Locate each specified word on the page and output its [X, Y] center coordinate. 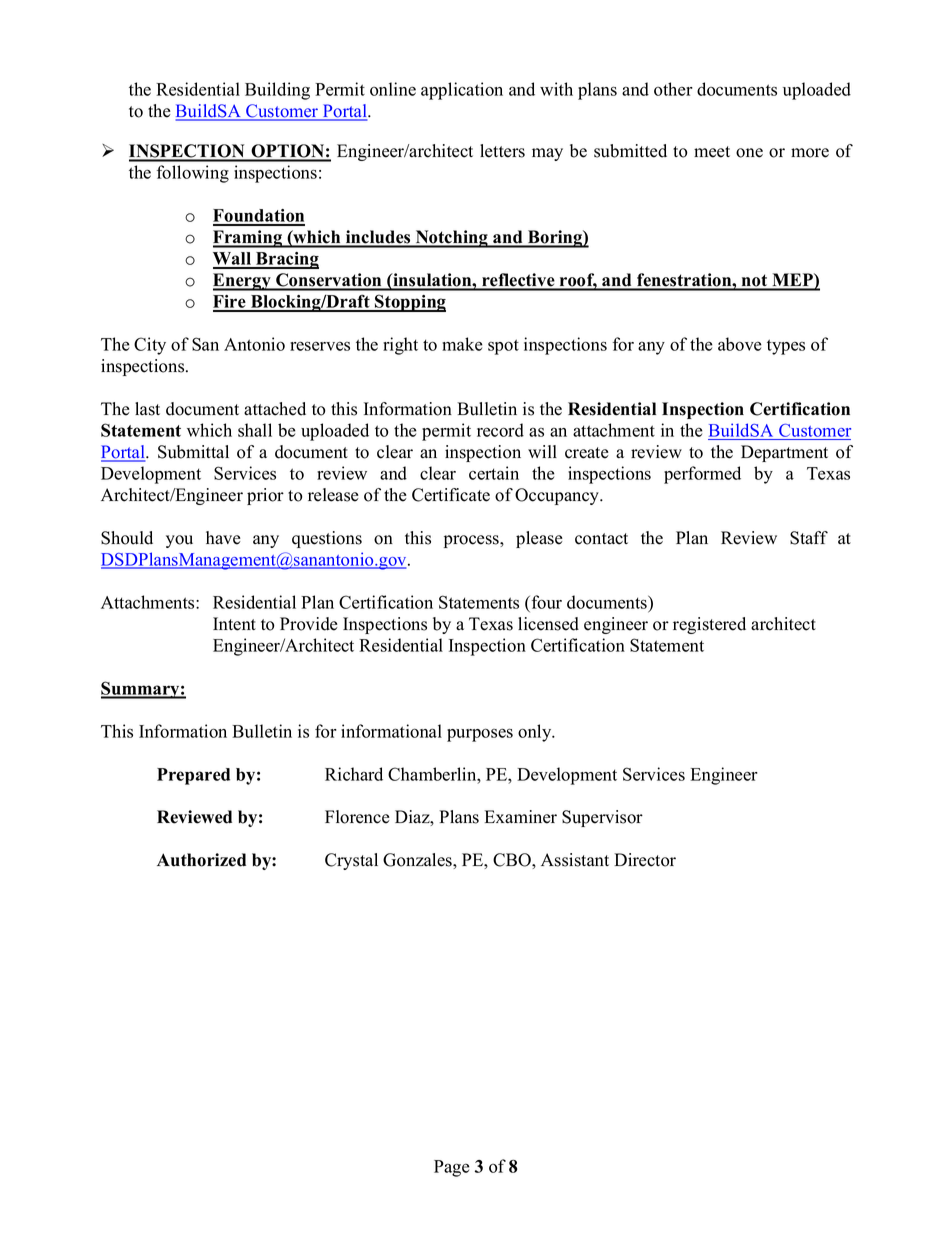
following [193, 174]
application [462, 91]
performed [702, 475]
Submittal [193, 452]
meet [712, 152]
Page [452, 1168]
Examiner [521, 817]
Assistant [575, 860]
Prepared [193, 776]
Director [645, 860]
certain [494, 473]
